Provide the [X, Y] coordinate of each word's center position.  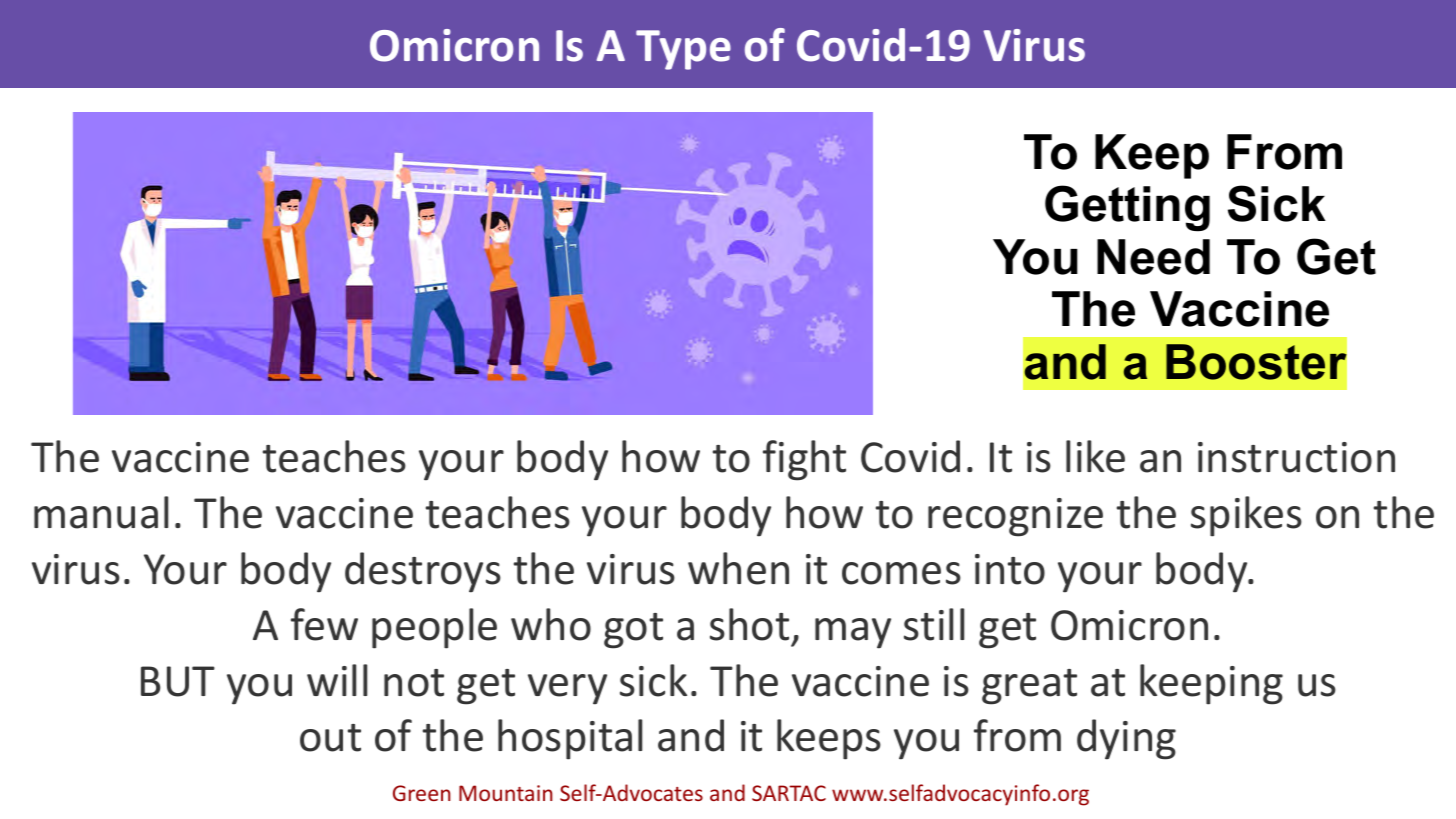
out [330, 738]
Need [1153, 257]
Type [683, 50]
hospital [570, 739]
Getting [1127, 208]
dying [1126, 739]
